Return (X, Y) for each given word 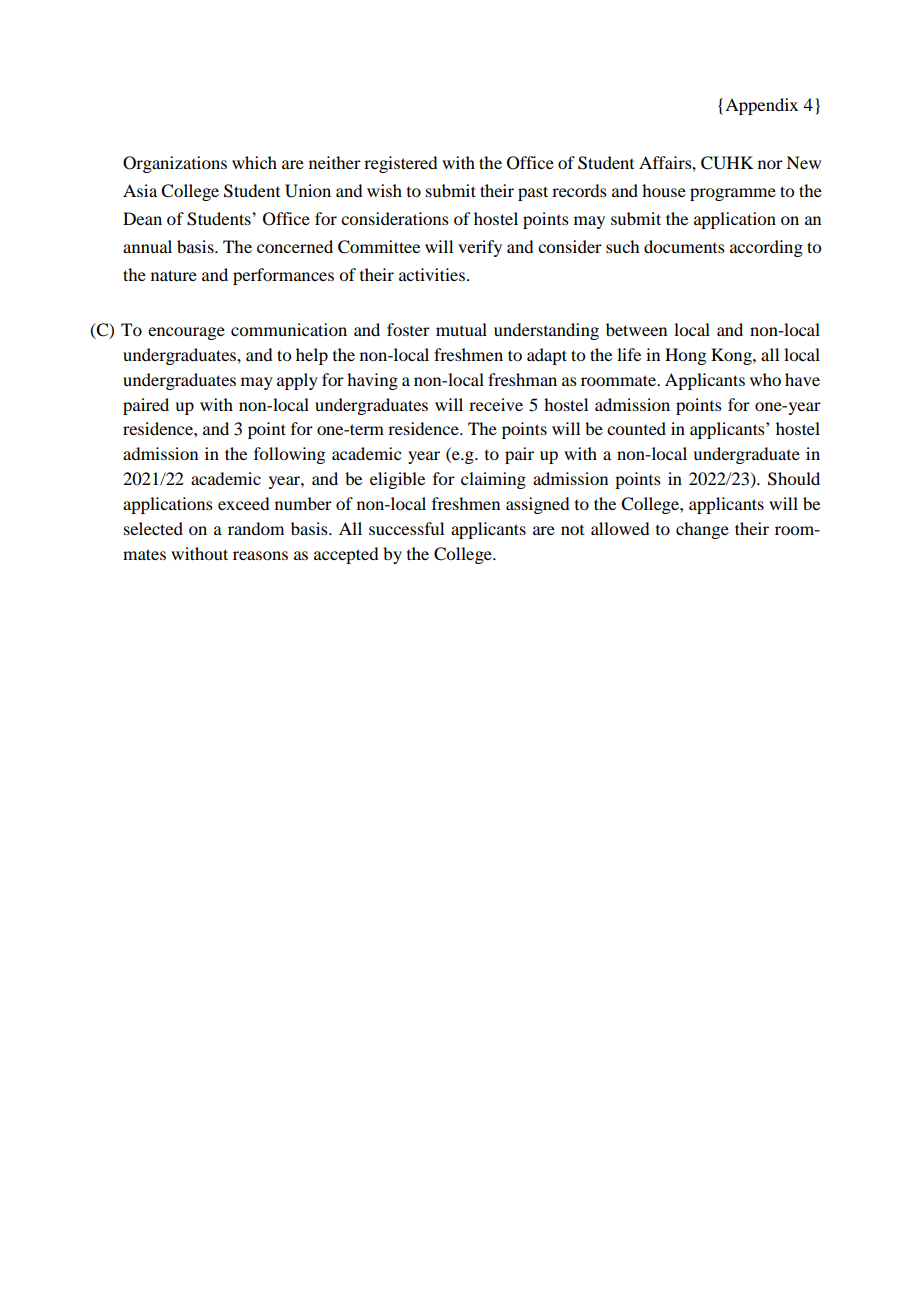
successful (406, 528)
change (702, 530)
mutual (461, 329)
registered (400, 164)
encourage (186, 333)
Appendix (761, 106)
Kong (732, 356)
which (254, 162)
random (256, 528)
